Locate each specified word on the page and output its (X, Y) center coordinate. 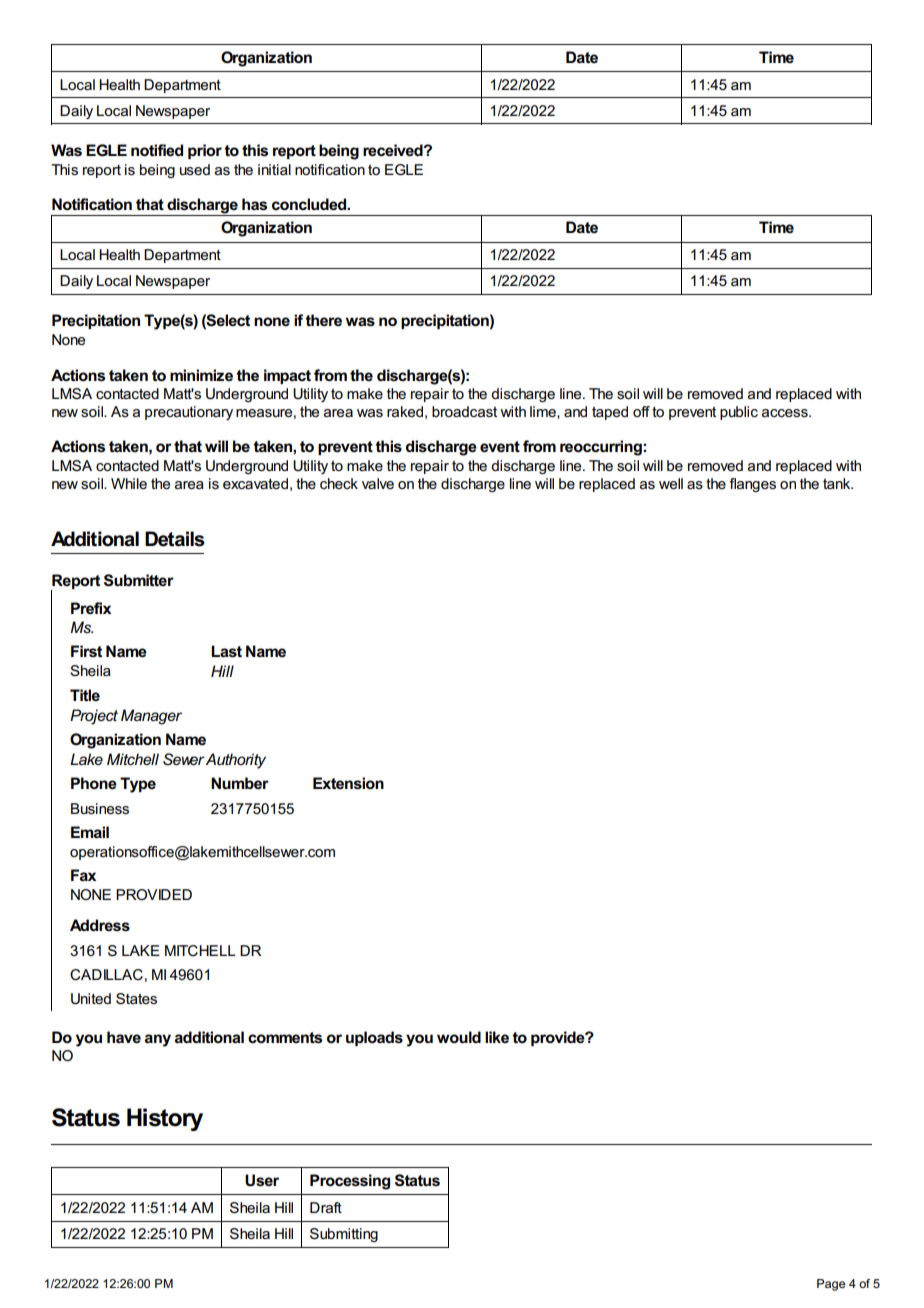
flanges (752, 485)
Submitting (344, 1235)
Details (175, 539)
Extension (348, 783)
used (195, 169)
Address (100, 925)
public (739, 413)
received (394, 150)
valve (378, 483)
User (262, 1180)
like (497, 1037)
